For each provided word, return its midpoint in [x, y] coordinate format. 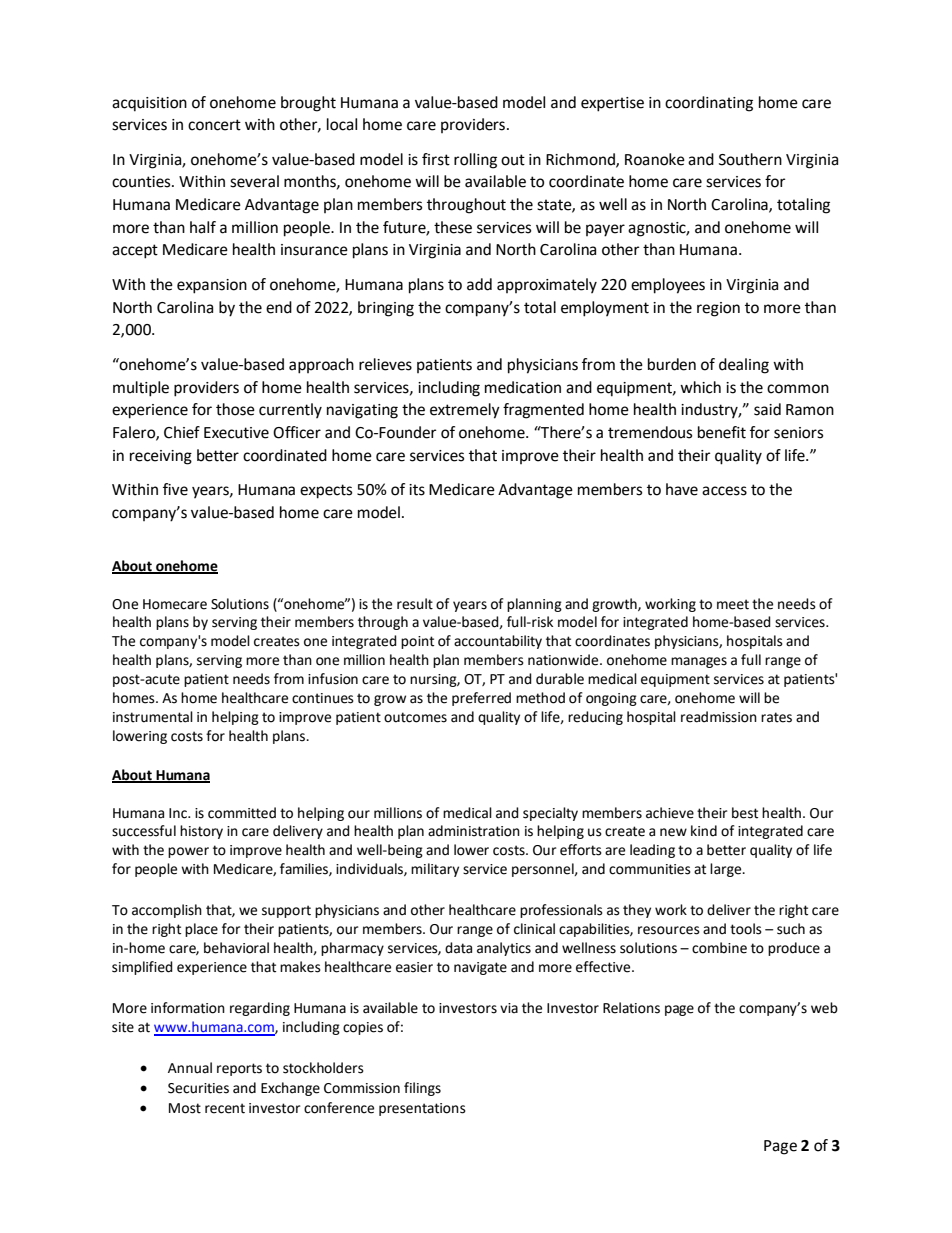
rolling [475, 161]
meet [733, 604]
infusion [333, 679]
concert [214, 125]
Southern [750, 159]
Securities [198, 1088]
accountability [498, 642]
